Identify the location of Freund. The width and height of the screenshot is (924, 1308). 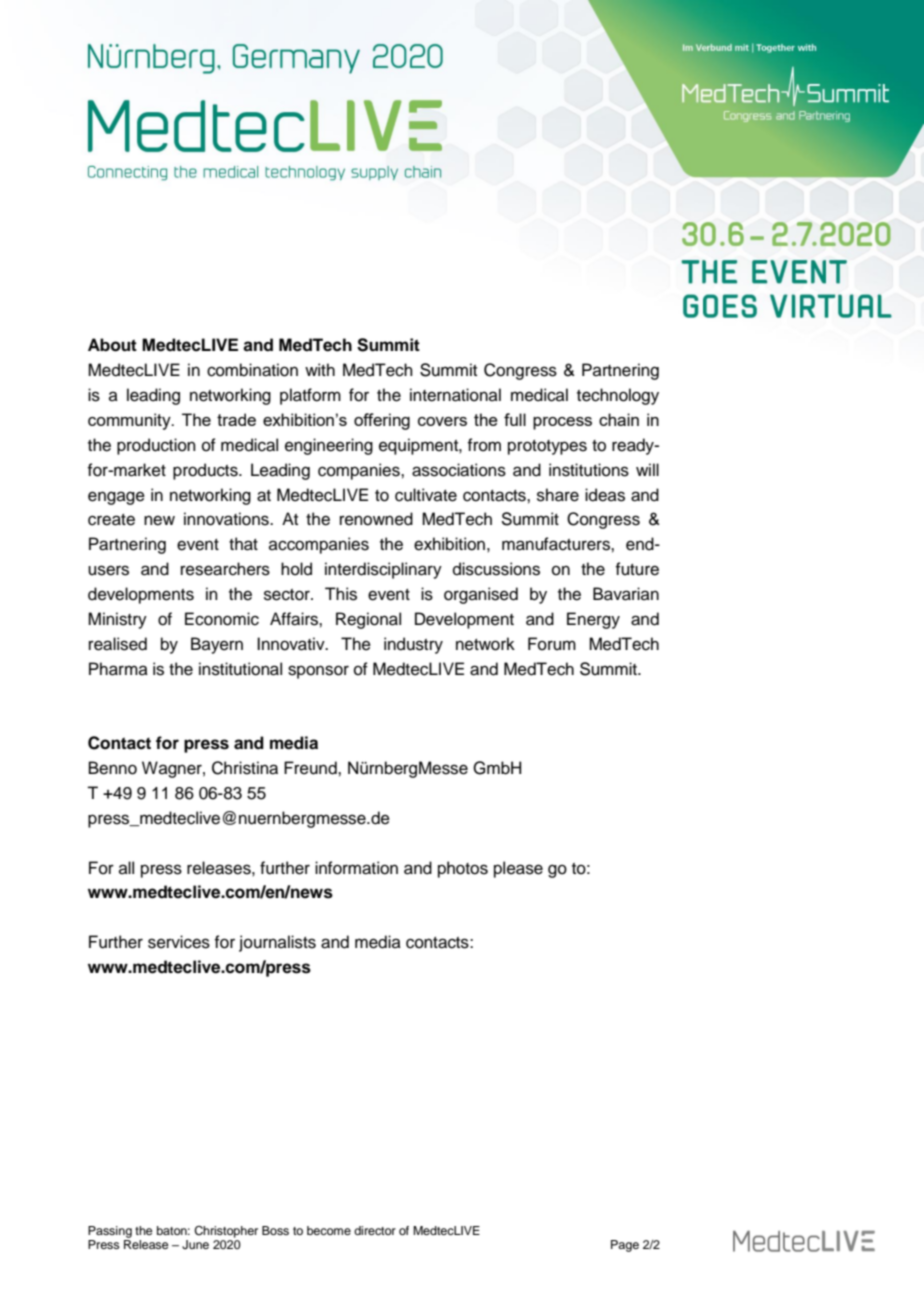
(311, 768).
